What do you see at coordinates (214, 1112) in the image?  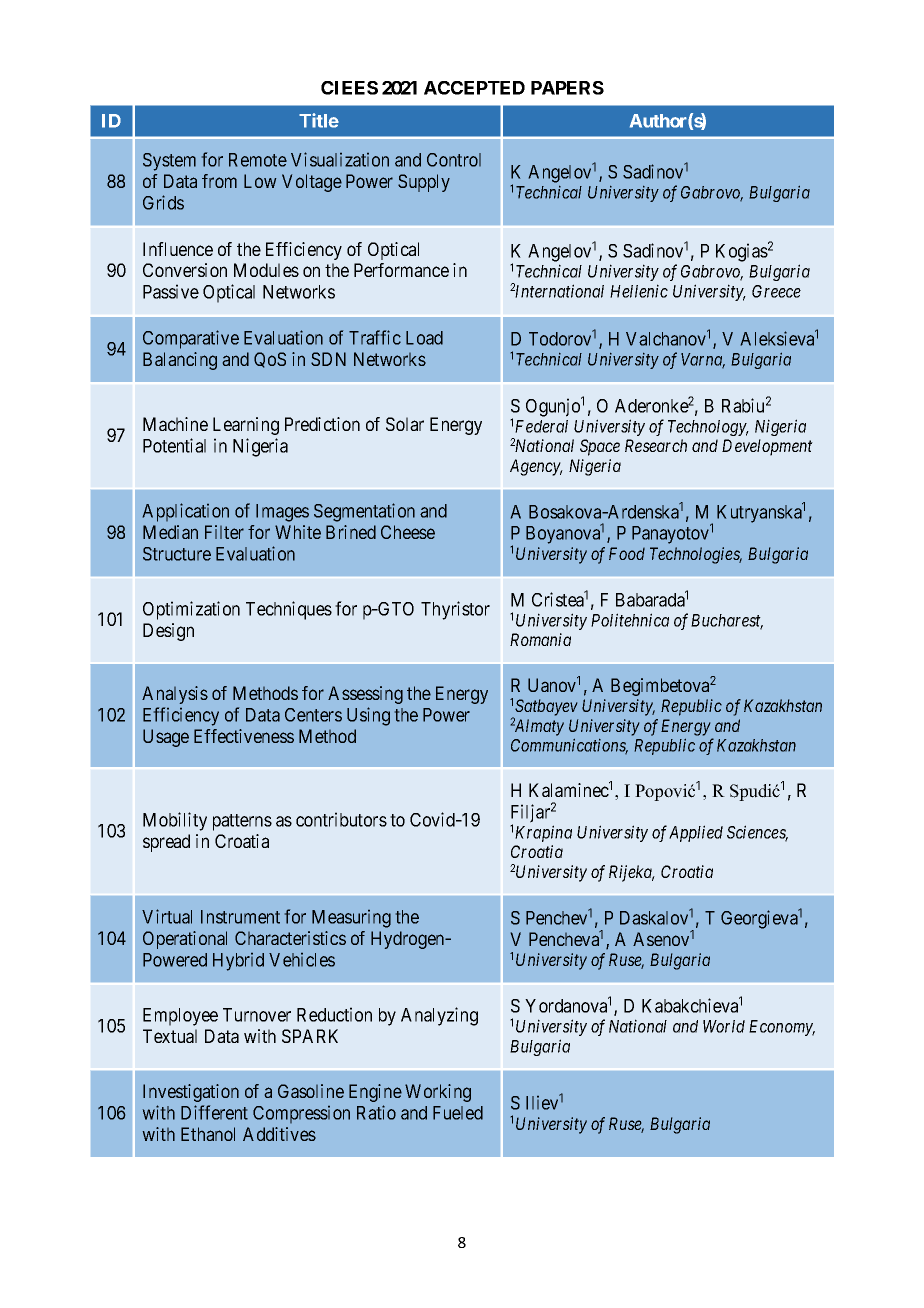 I see `Different` at bounding box center [214, 1112].
